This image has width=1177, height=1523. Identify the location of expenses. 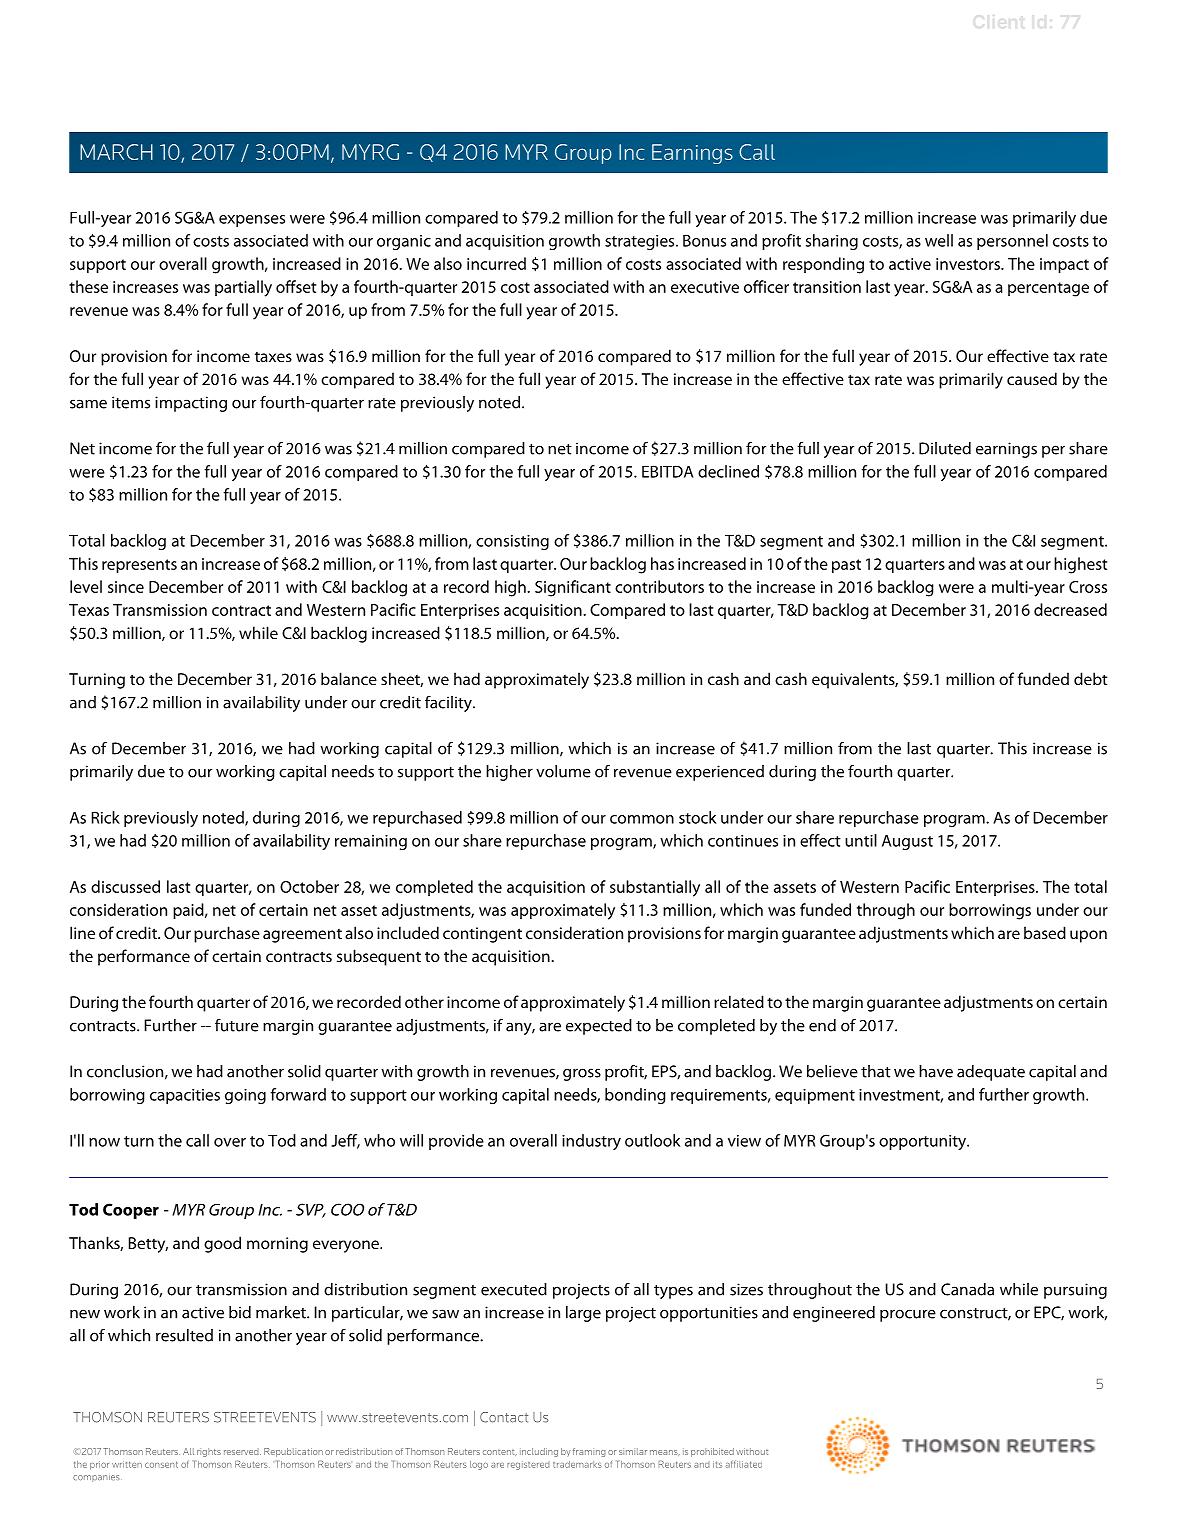
(252, 221).
